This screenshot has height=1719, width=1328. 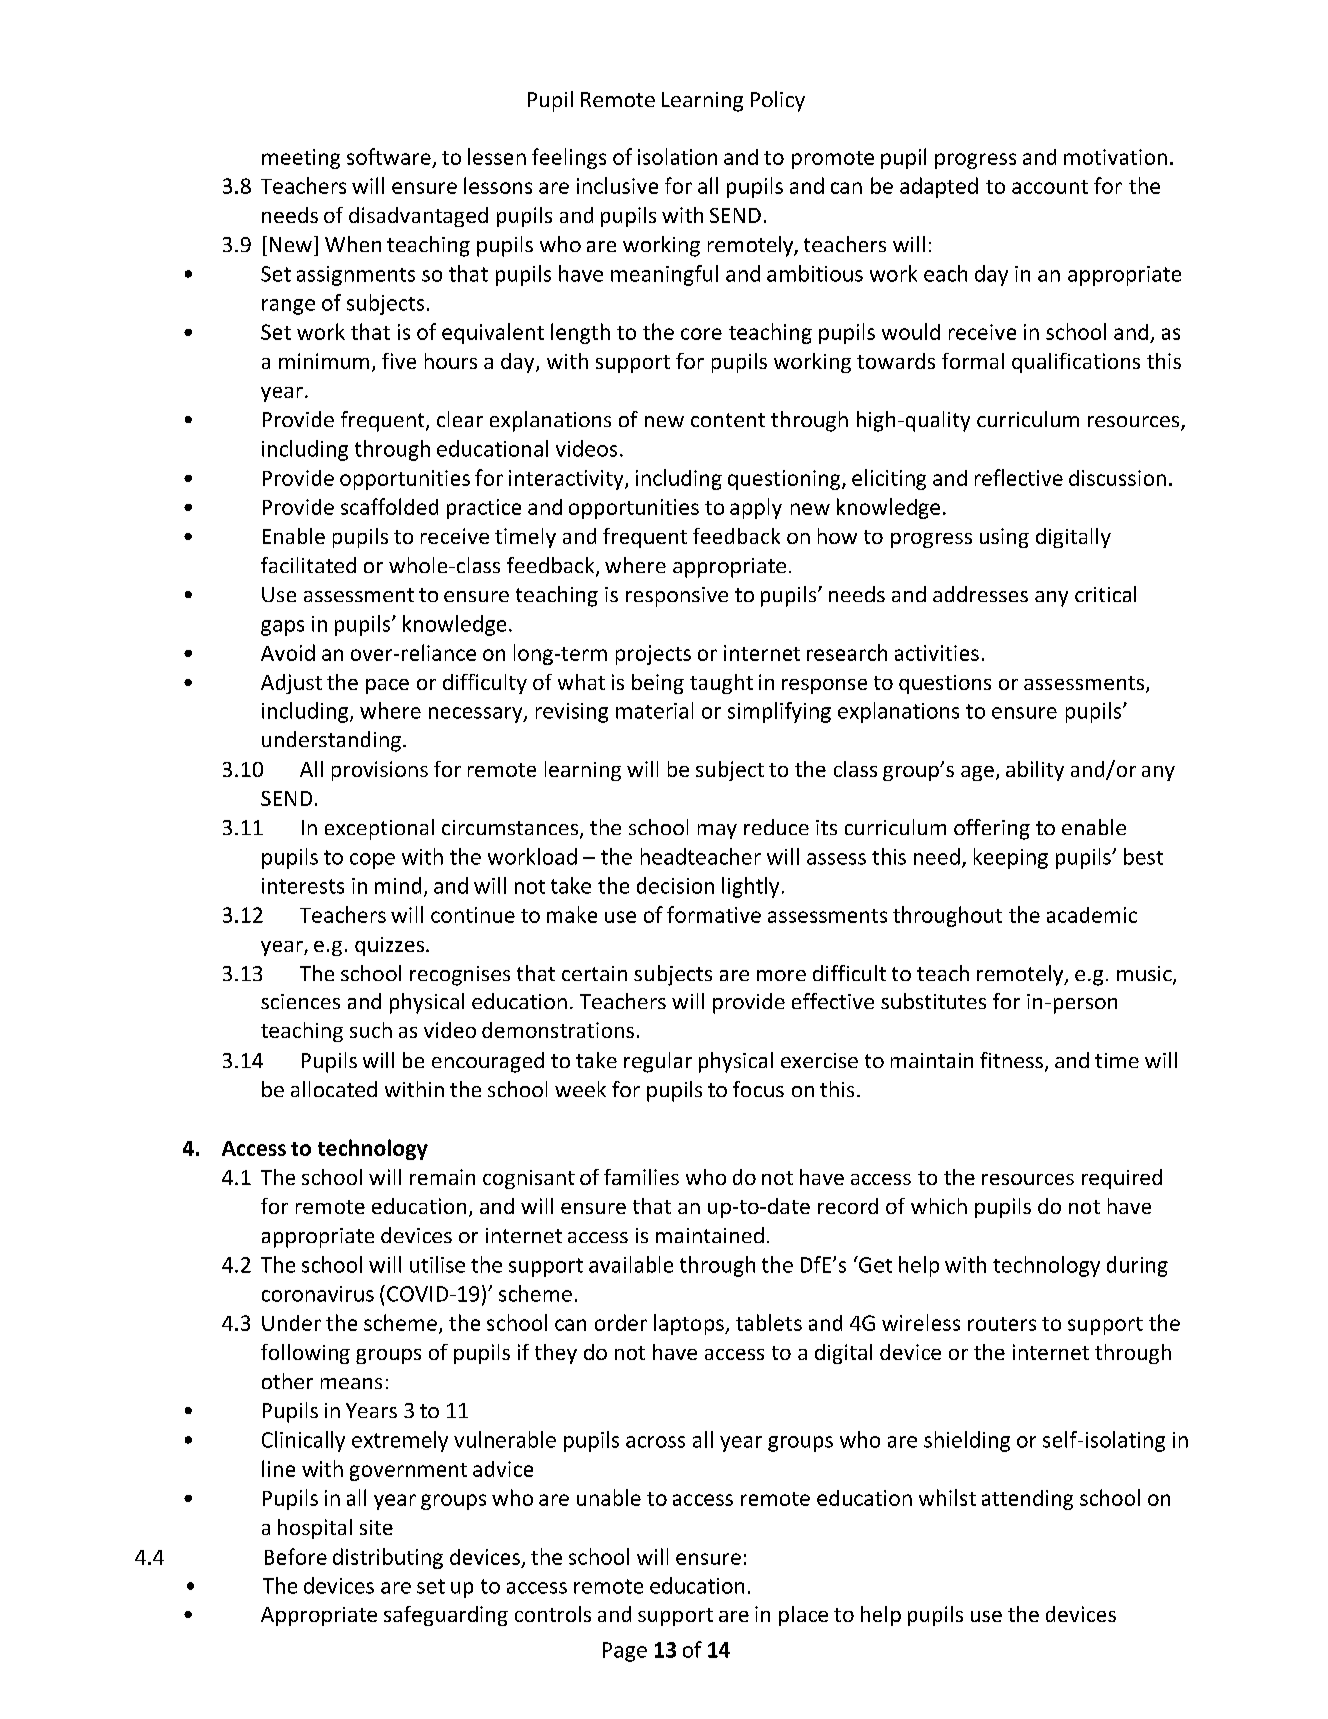 What do you see at coordinates (388, 1558) in the screenshot?
I see `distributing` at bounding box center [388, 1558].
